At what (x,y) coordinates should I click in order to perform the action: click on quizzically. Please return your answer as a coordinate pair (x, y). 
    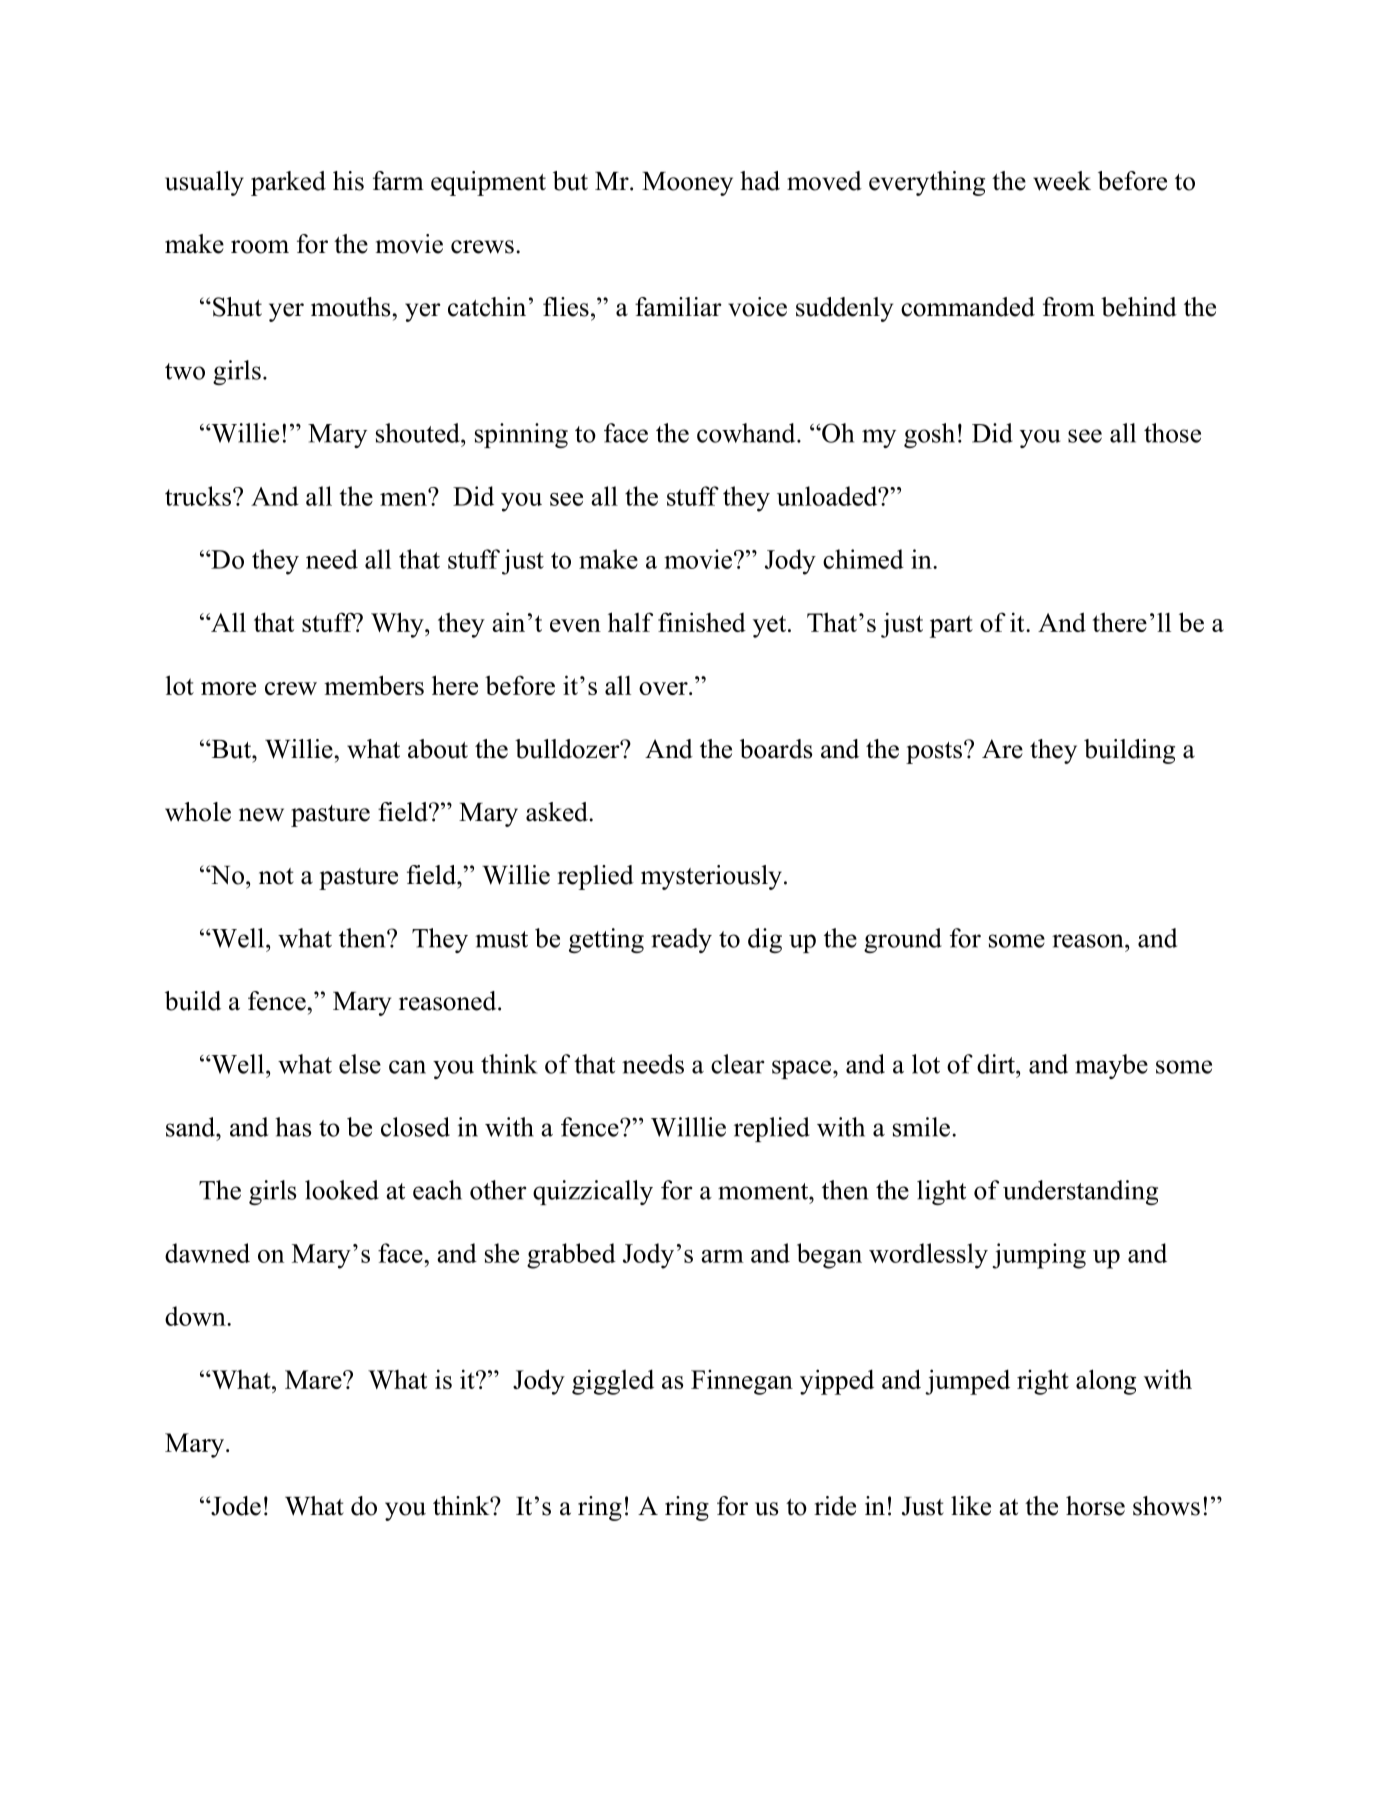
    Looking at the image, I should click on (593, 1192).
